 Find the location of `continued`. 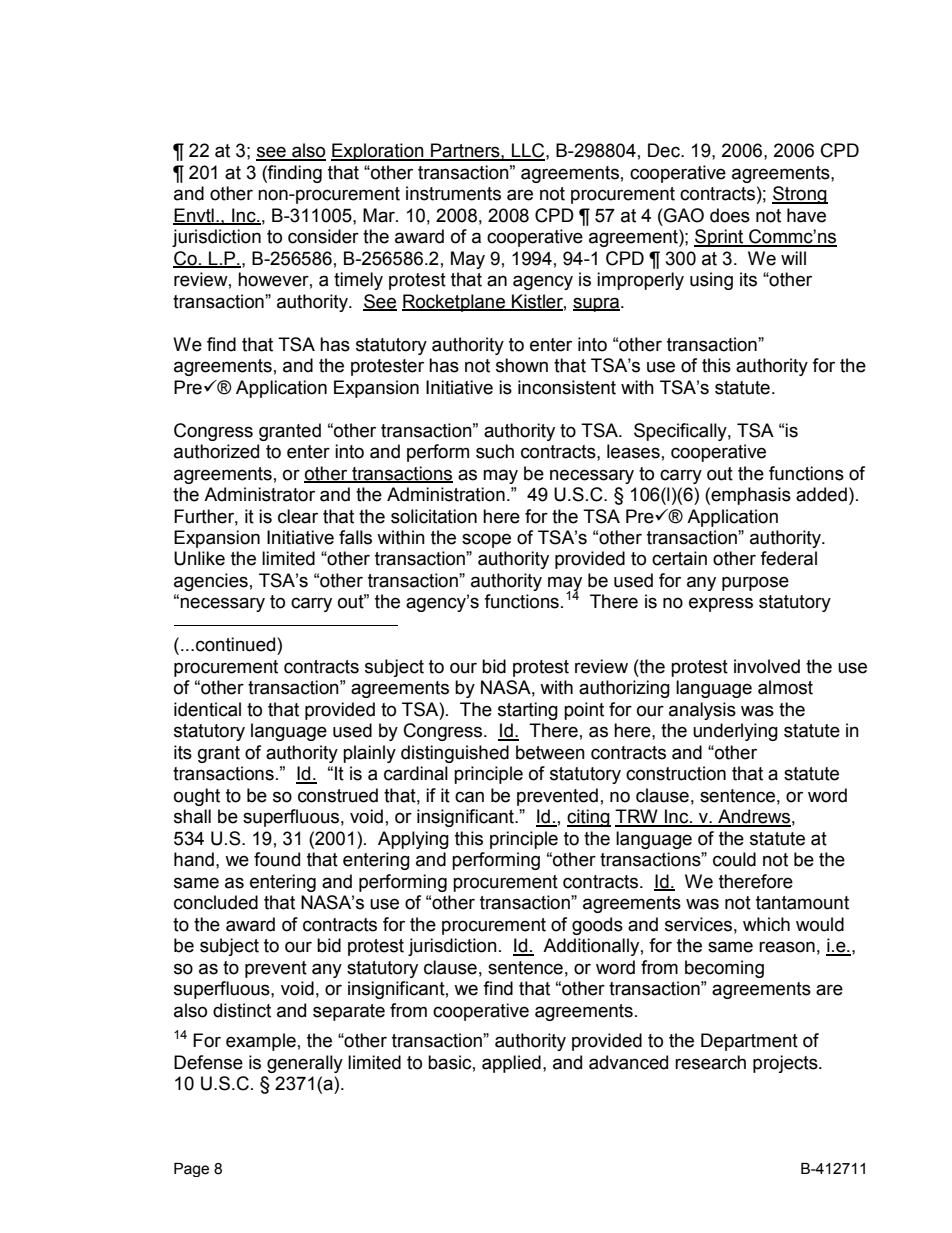

continued is located at coordinates (237, 644).
